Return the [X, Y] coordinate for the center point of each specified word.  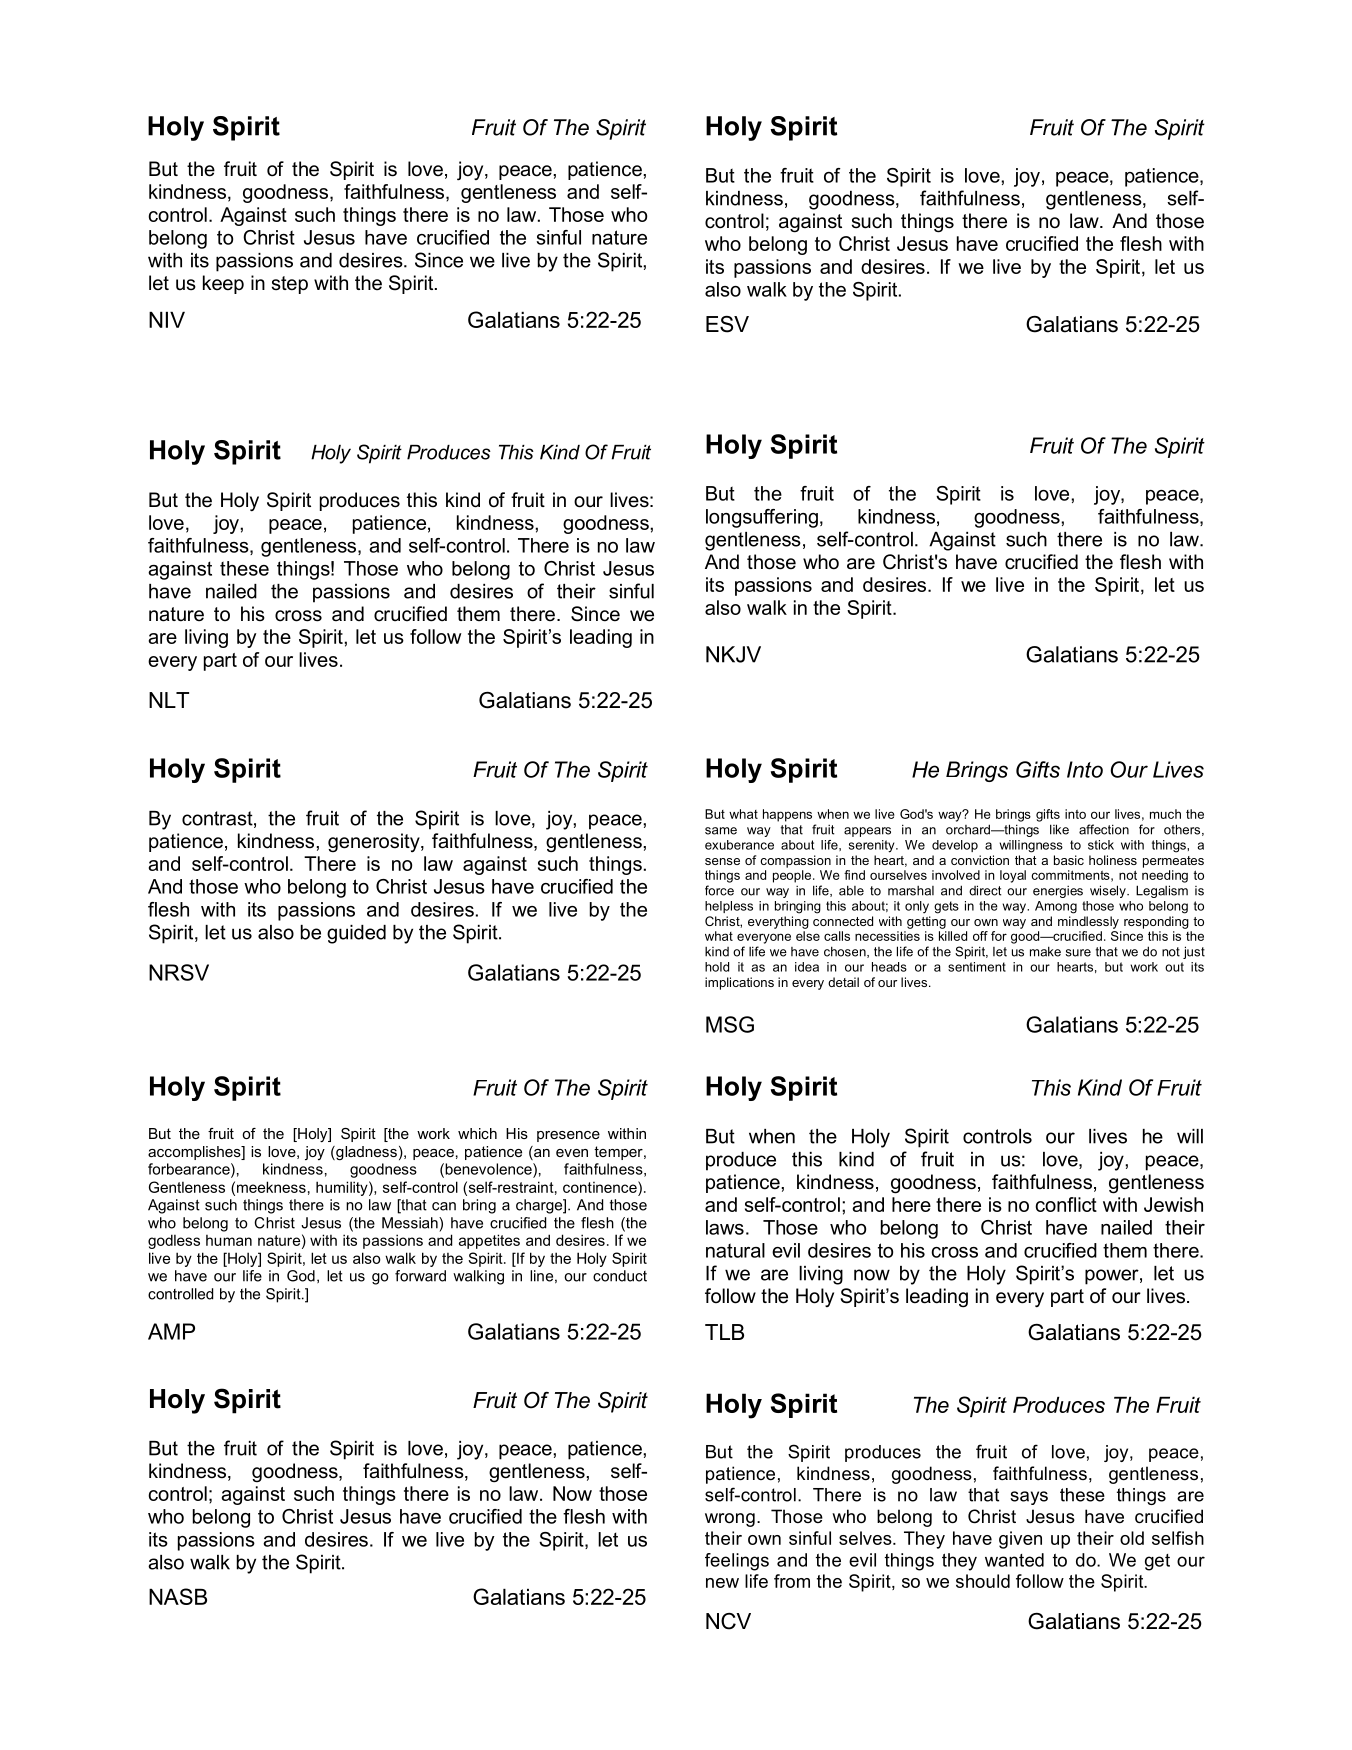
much [1165, 814]
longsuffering [762, 518]
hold [717, 967]
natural [735, 1250]
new [722, 1583]
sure [1078, 953]
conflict [1066, 1204]
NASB [178, 1596]
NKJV [733, 654]
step [290, 285]
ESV [727, 324]
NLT [169, 700]
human [229, 1240]
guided [356, 934]
